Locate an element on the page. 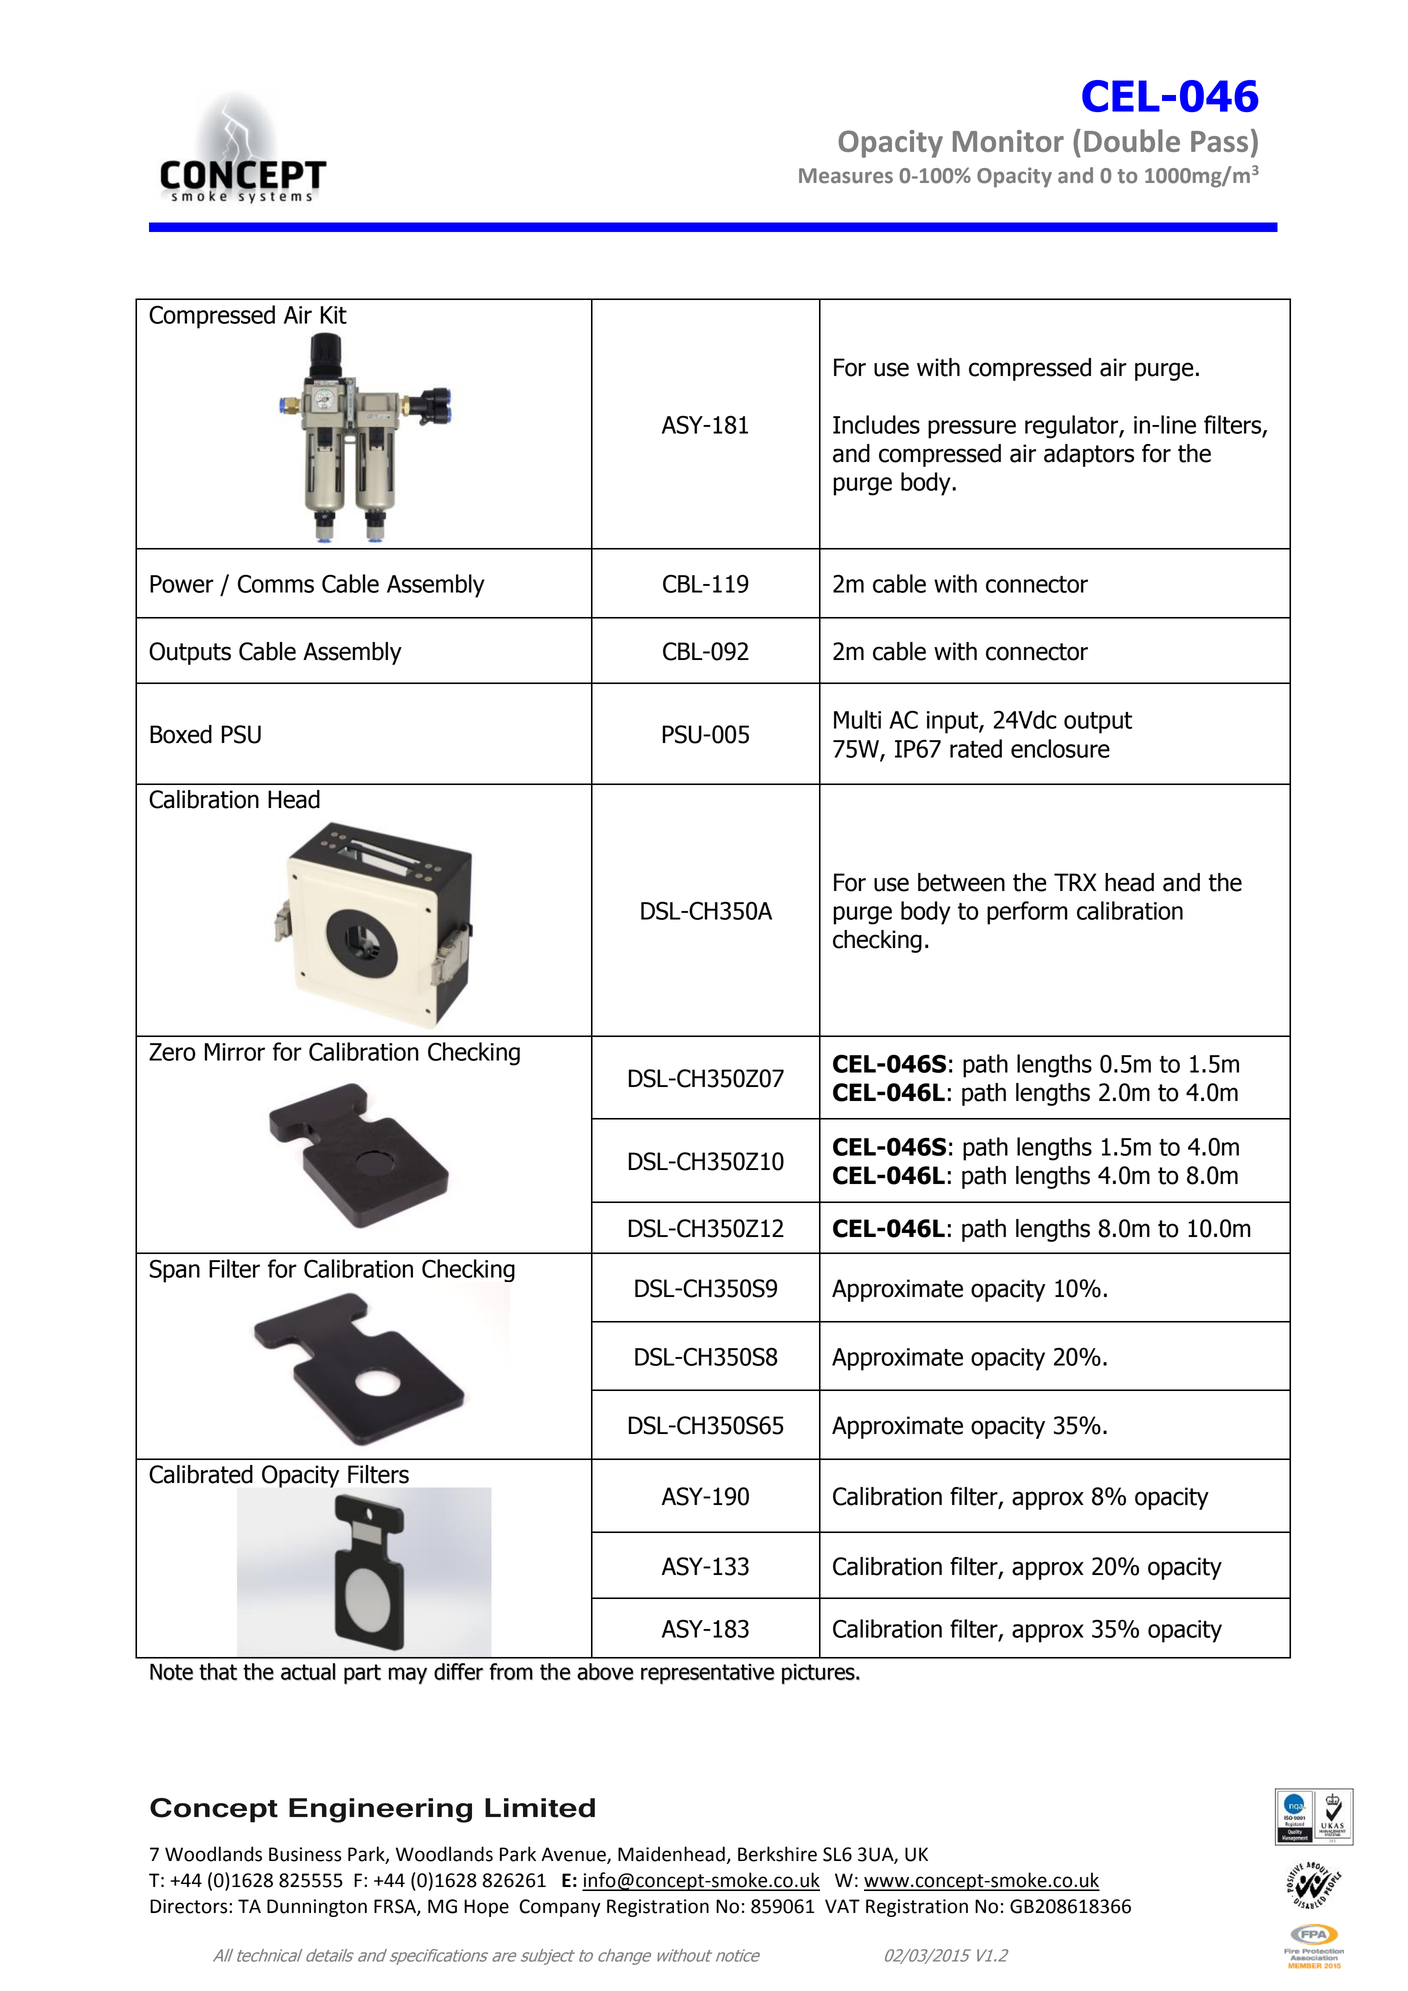 The height and width of the page is (1991, 1408). perform is located at coordinates (1027, 913).
